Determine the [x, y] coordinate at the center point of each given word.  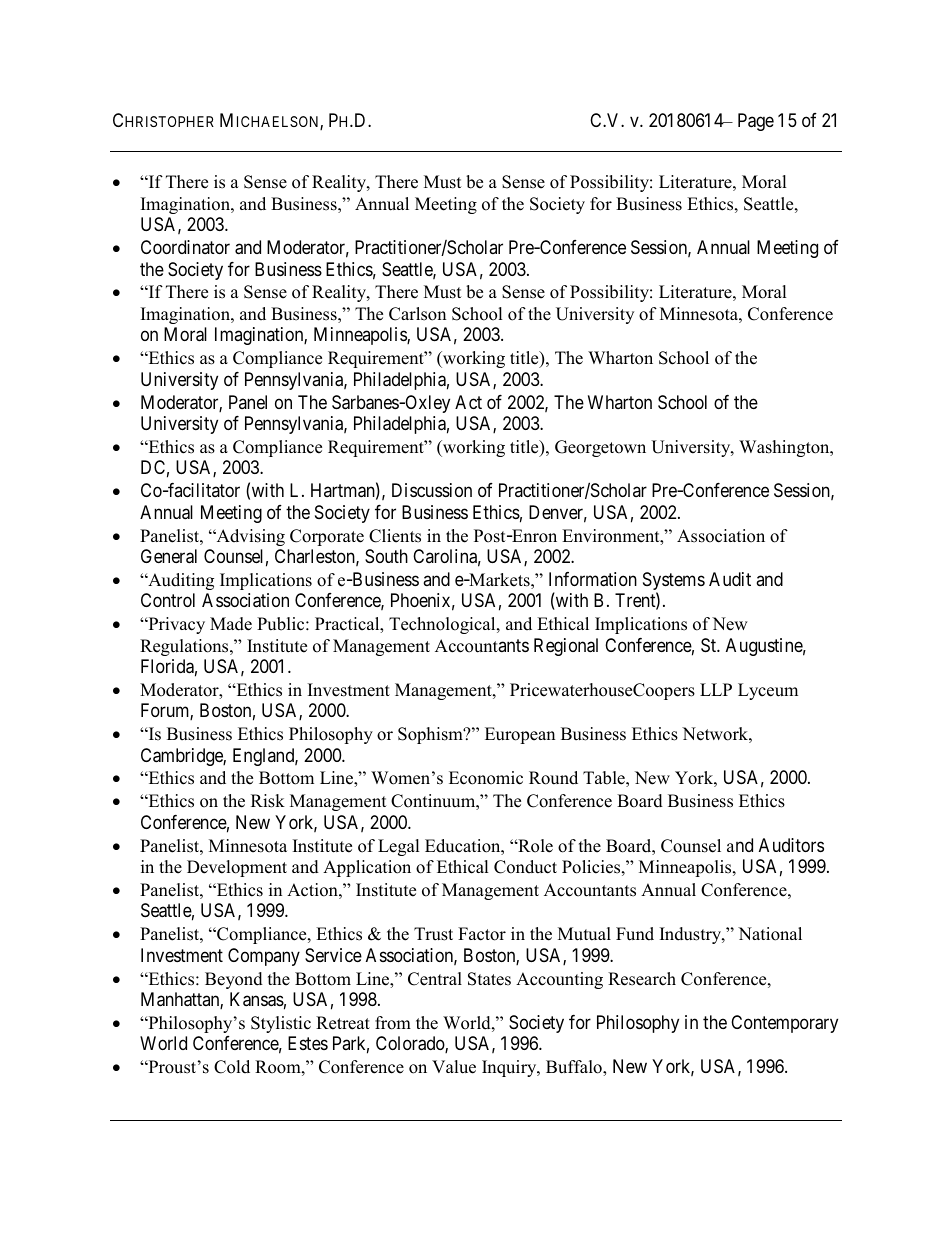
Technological [443, 625]
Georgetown [600, 448]
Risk [268, 801]
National [770, 934]
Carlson [417, 314]
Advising [249, 537]
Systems [674, 582]
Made [231, 624]
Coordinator [185, 247]
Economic [486, 778]
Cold [232, 1067]
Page [756, 122]
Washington [785, 448]
